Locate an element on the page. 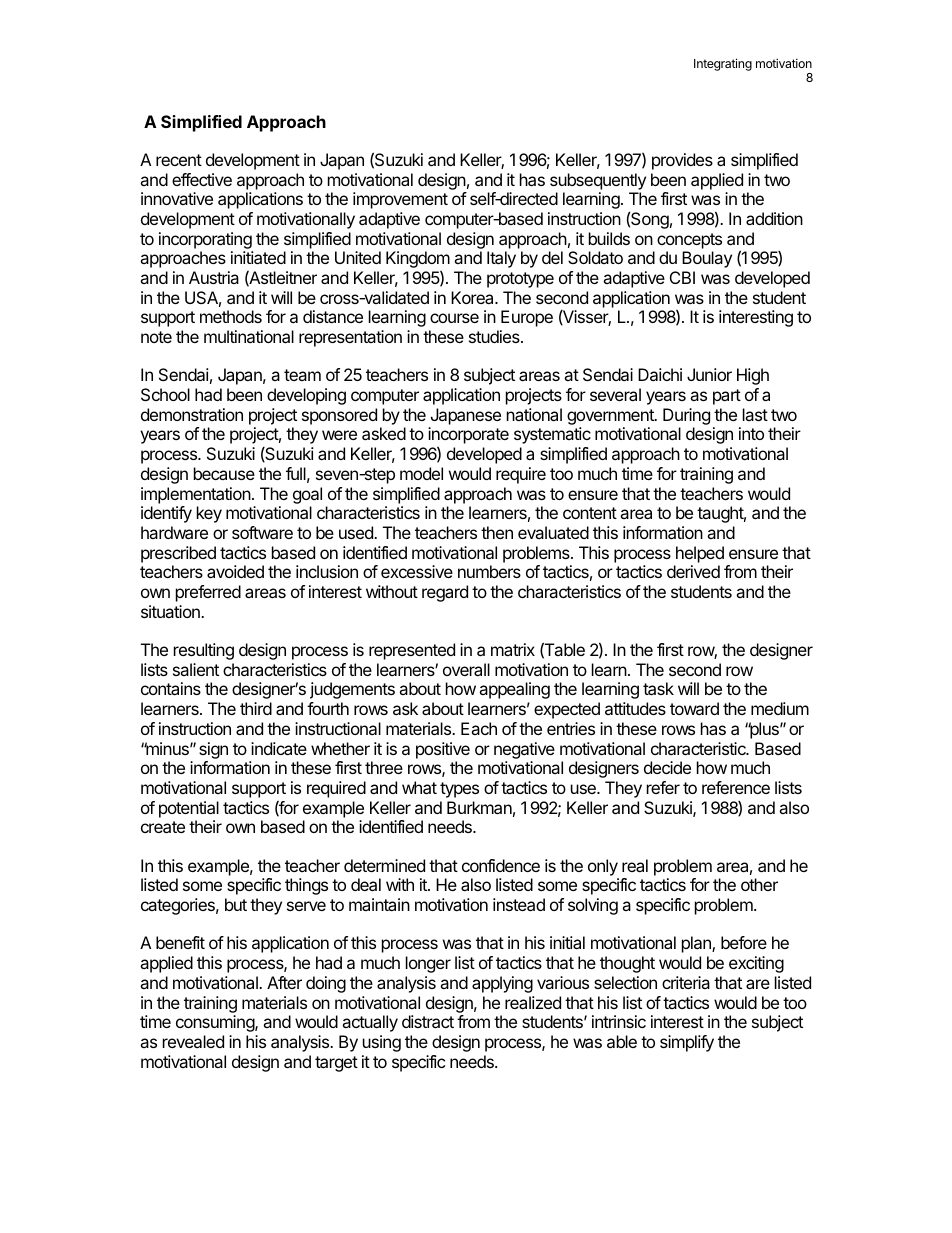  recent is located at coordinates (179, 160).
